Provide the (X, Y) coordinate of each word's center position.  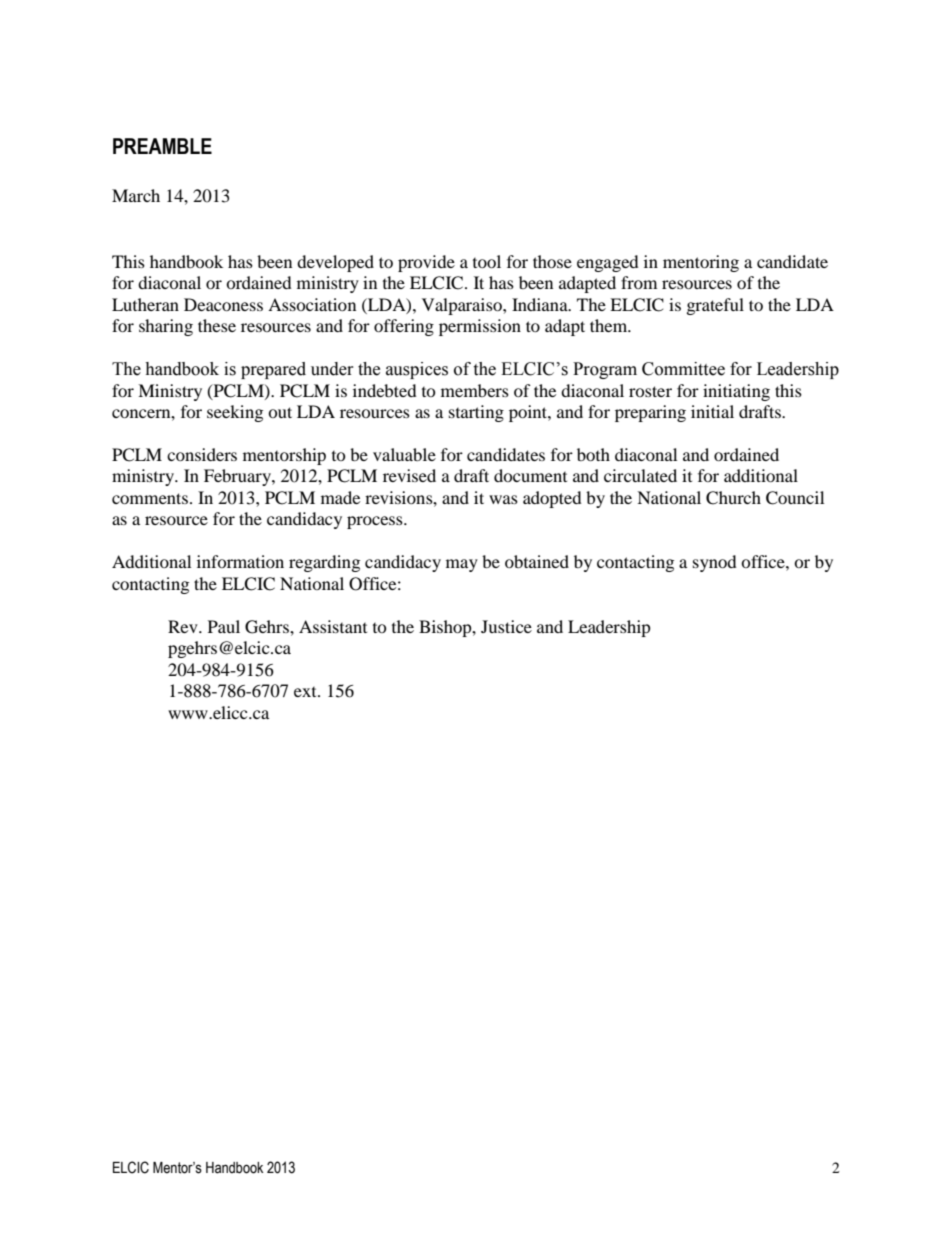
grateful (715, 306)
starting (476, 413)
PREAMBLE (162, 146)
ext (306, 692)
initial (712, 411)
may (462, 565)
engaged (608, 263)
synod (715, 563)
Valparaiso (463, 306)
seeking (235, 413)
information (240, 561)
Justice (506, 626)
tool (487, 261)
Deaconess (223, 304)
